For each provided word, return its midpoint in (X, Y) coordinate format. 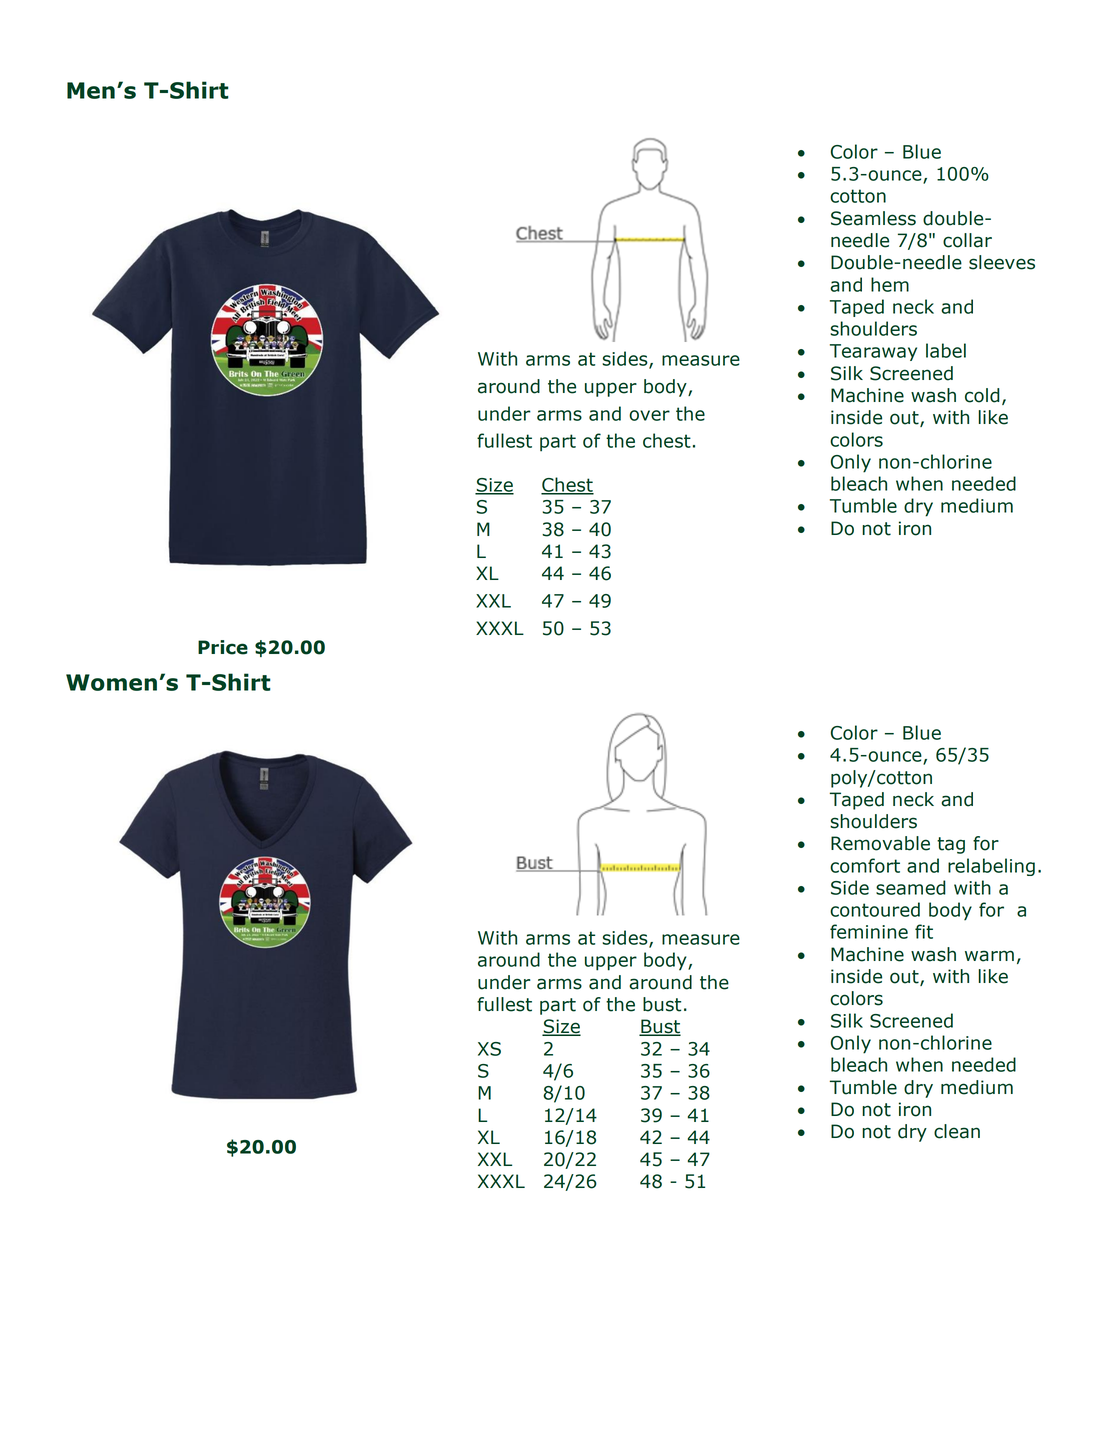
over (649, 415)
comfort (865, 865)
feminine (869, 931)
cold (982, 395)
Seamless (873, 218)
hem (890, 284)
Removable (880, 843)
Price (223, 647)
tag (951, 845)
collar (967, 240)
